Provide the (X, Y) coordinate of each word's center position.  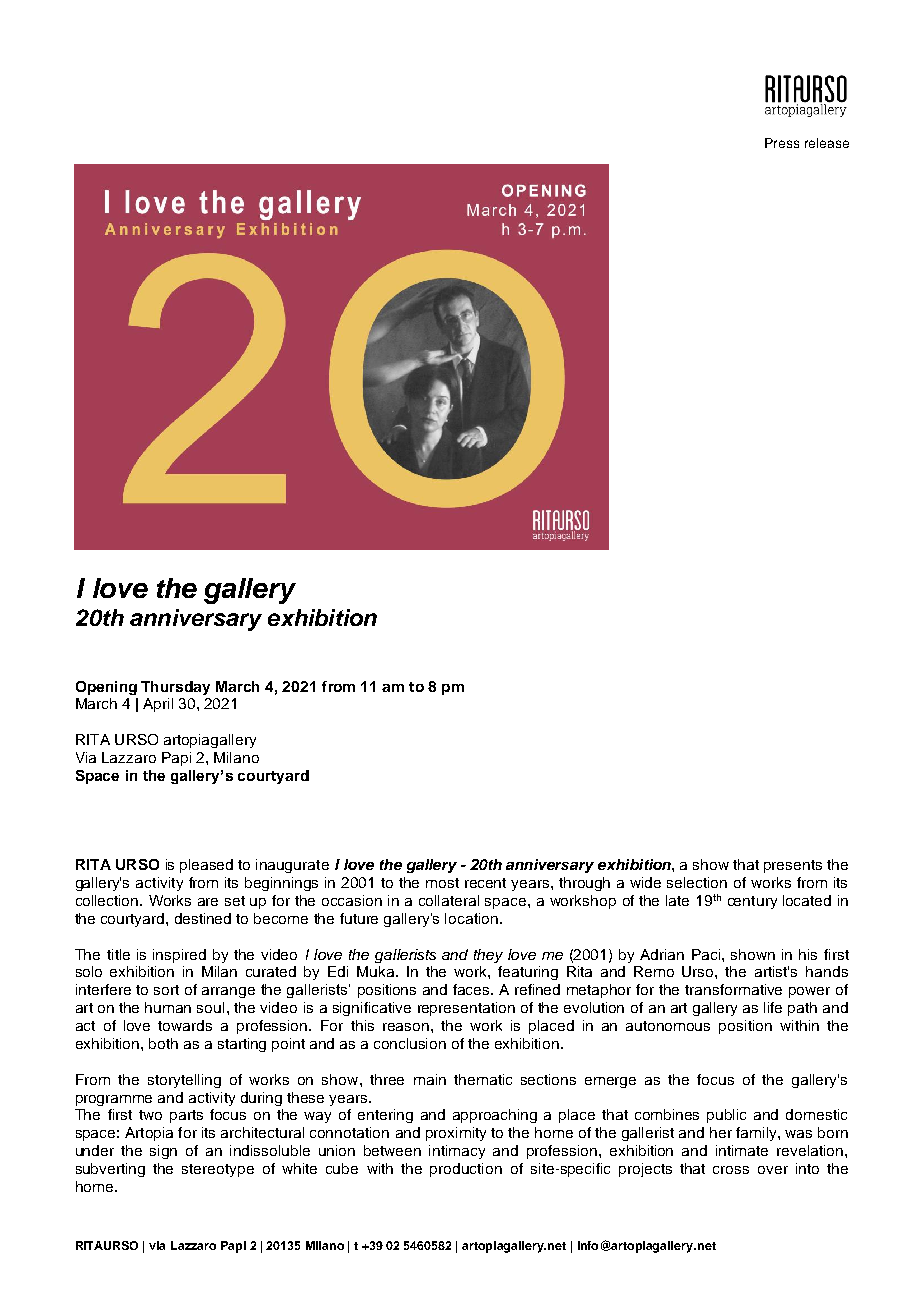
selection (697, 882)
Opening (106, 688)
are (208, 902)
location (471, 918)
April (158, 705)
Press (782, 143)
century (752, 902)
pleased (206, 866)
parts (186, 1116)
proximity (456, 1134)
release (827, 143)
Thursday (175, 688)
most (442, 883)
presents (793, 866)
